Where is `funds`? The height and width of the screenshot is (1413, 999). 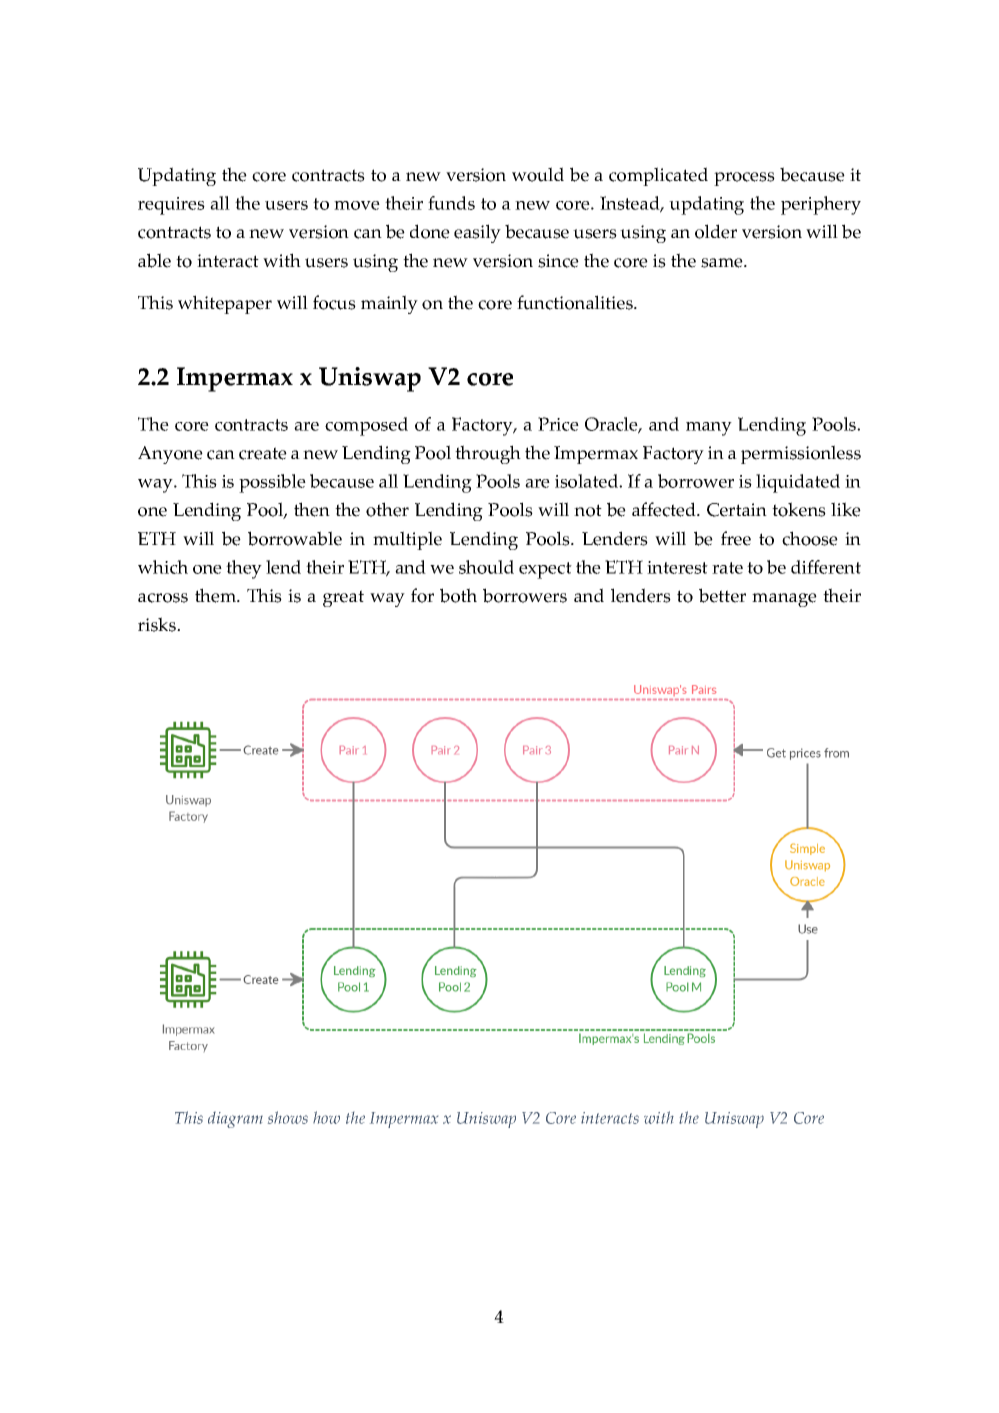 funds is located at coordinates (451, 203).
